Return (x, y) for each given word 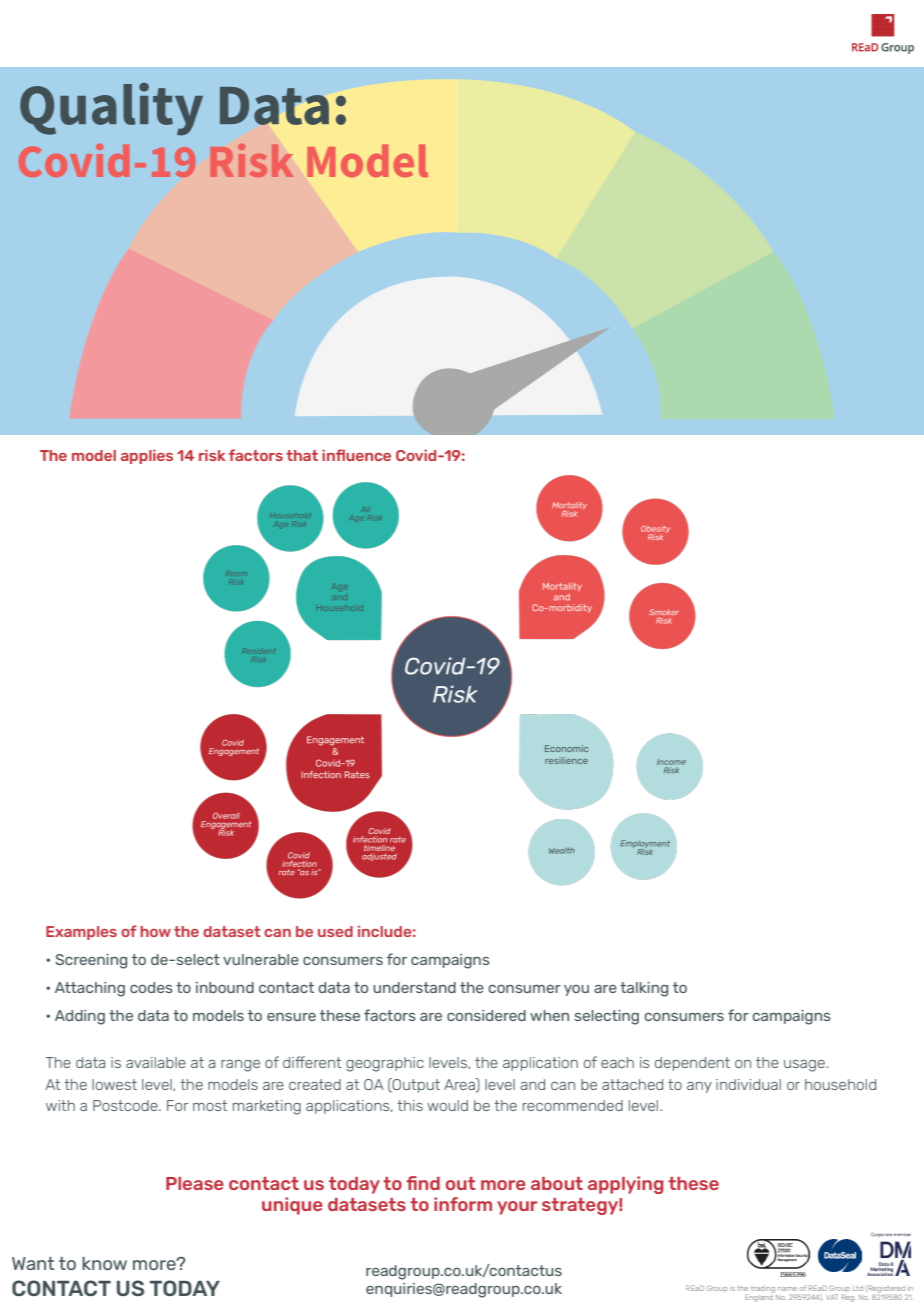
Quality (111, 109)
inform (463, 1204)
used (335, 931)
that (302, 455)
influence (356, 455)
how (155, 931)
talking (644, 989)
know (104, 1263)
